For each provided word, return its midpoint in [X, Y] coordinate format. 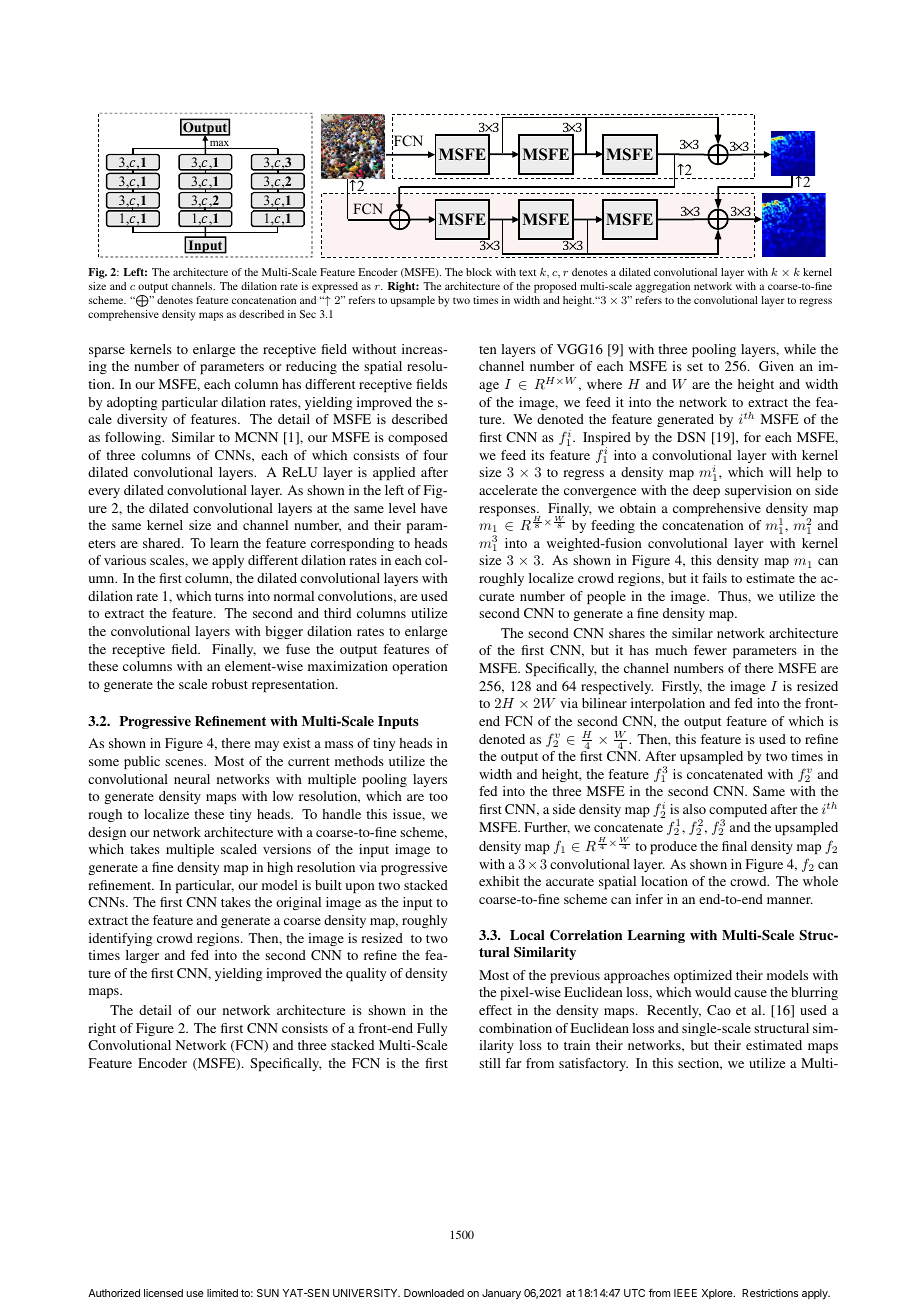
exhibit [499, 881]
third [337, 613]
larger [142, 956]
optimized [703, 976]
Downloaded [434, 1293]
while [800, 349]
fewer [710, 650]
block [479, 272]
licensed [163, 1293]
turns [229, 597]
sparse [107, 352]
